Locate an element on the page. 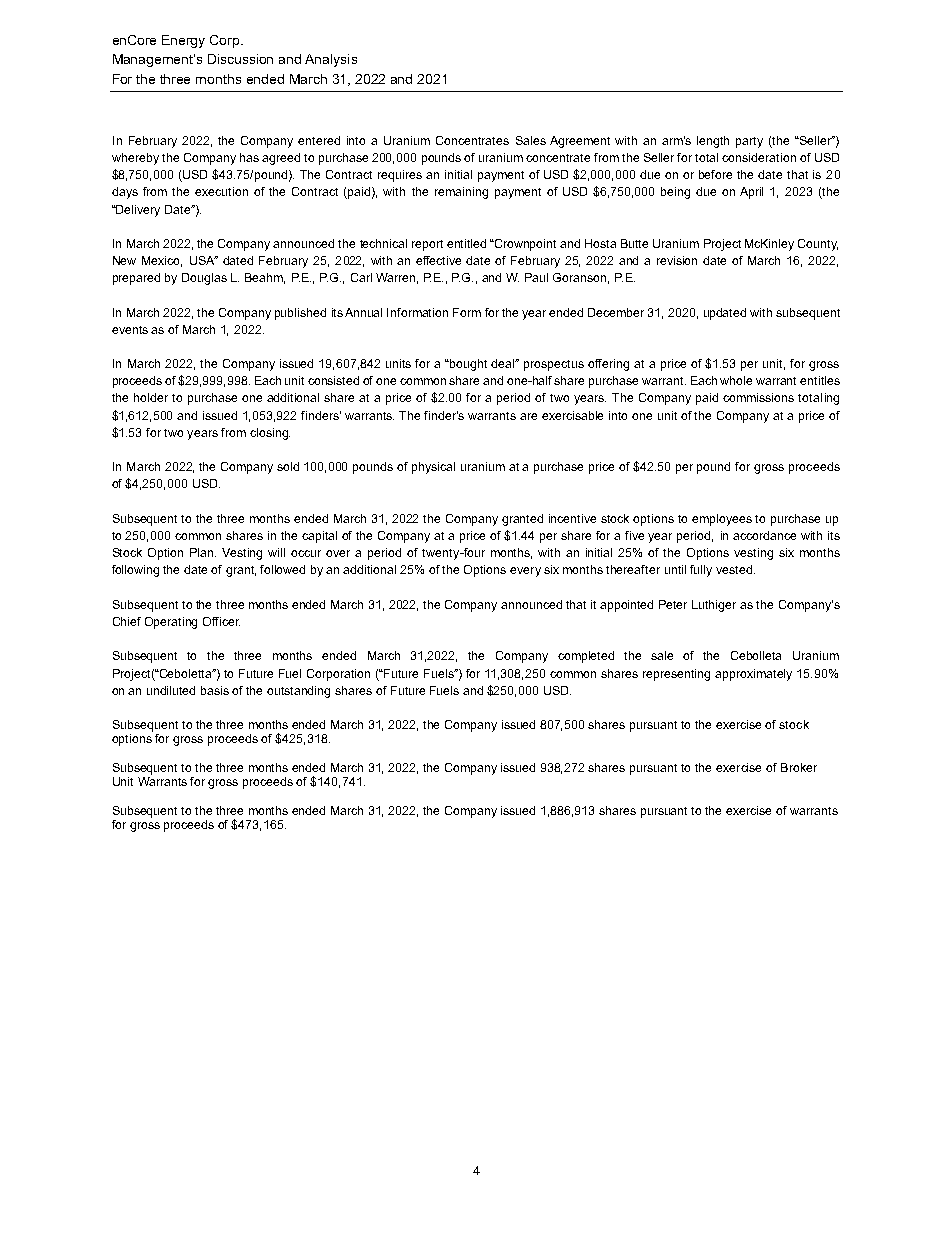  outstanding is located at coordinates (298, 692).
